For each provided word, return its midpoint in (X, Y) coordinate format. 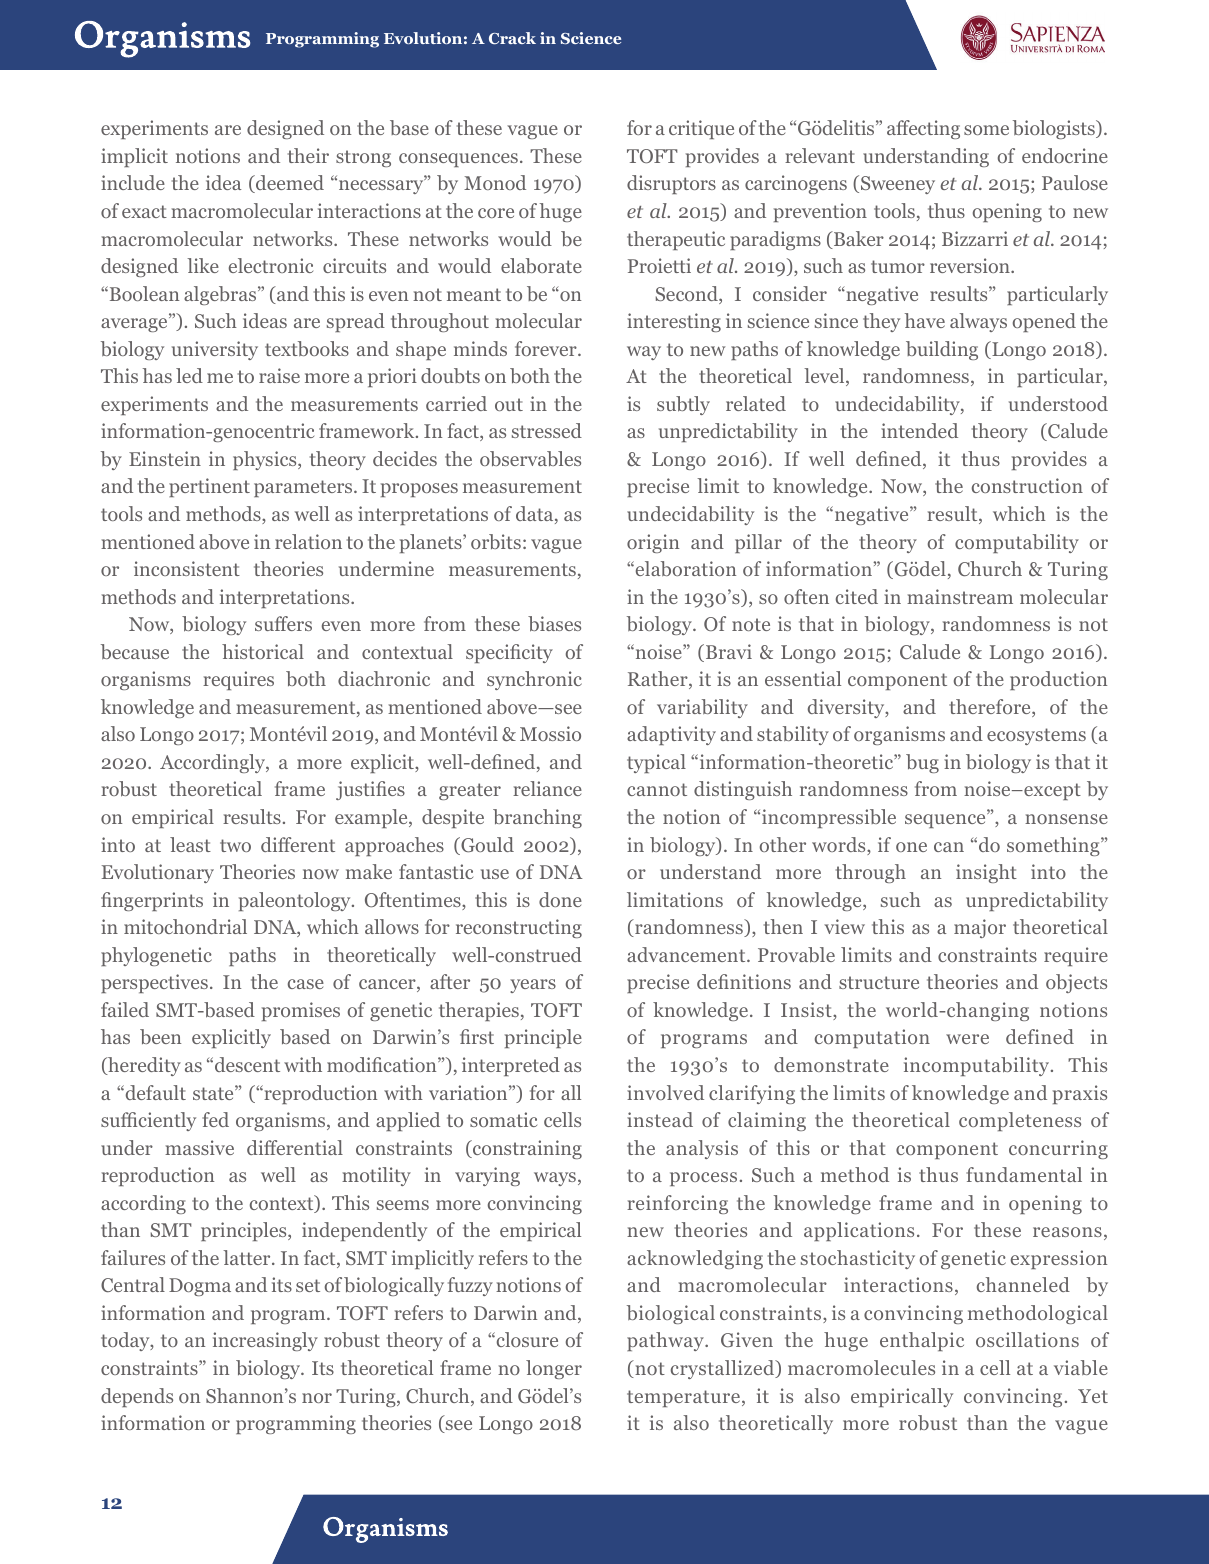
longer (554, 1369)
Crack (512, 38)
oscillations (1027, 1339)
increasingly (265, 1341)
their (308, 155)
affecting (923, 129)
